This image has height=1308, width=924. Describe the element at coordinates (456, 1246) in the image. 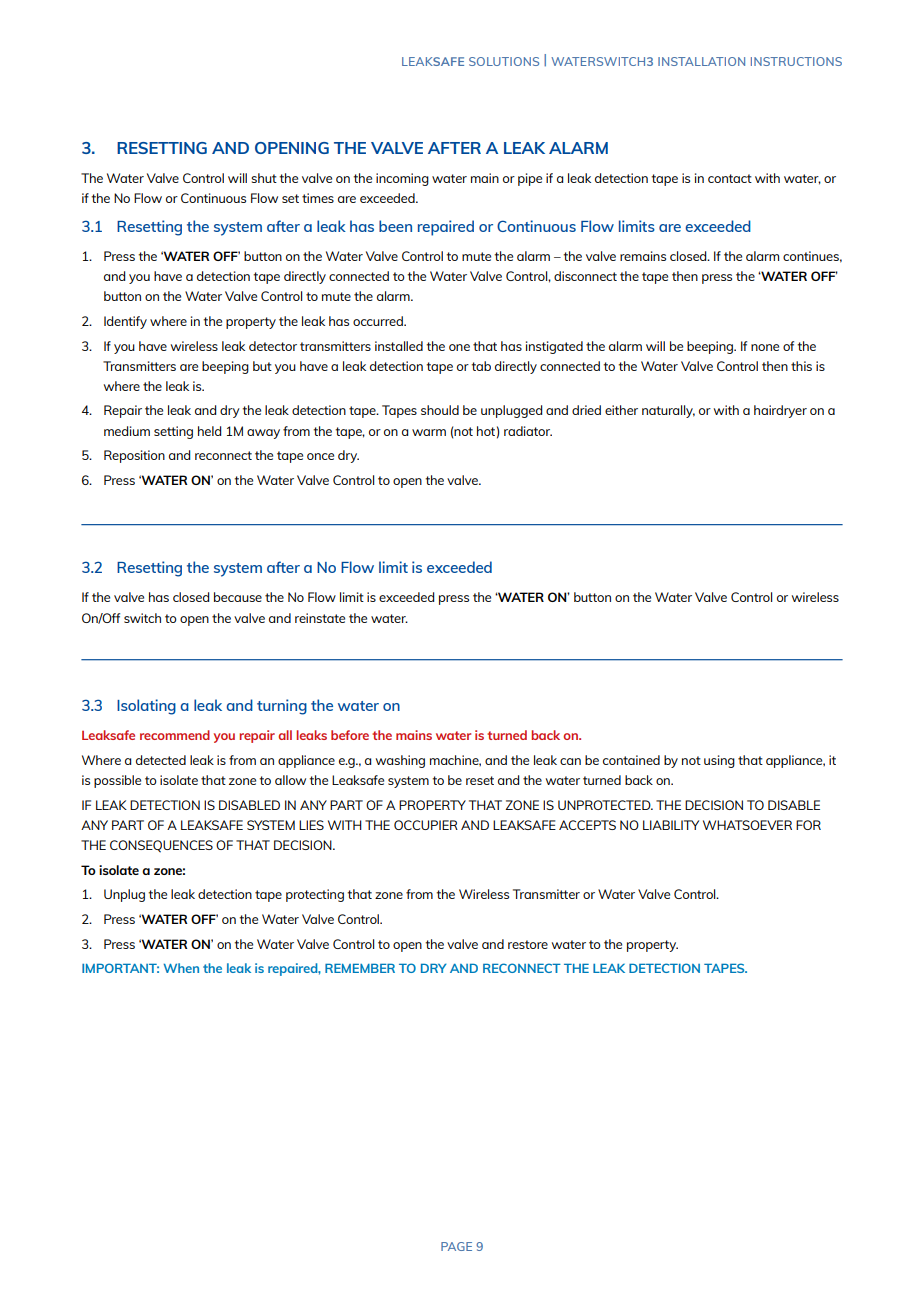

I see `PAGE` at that location.
